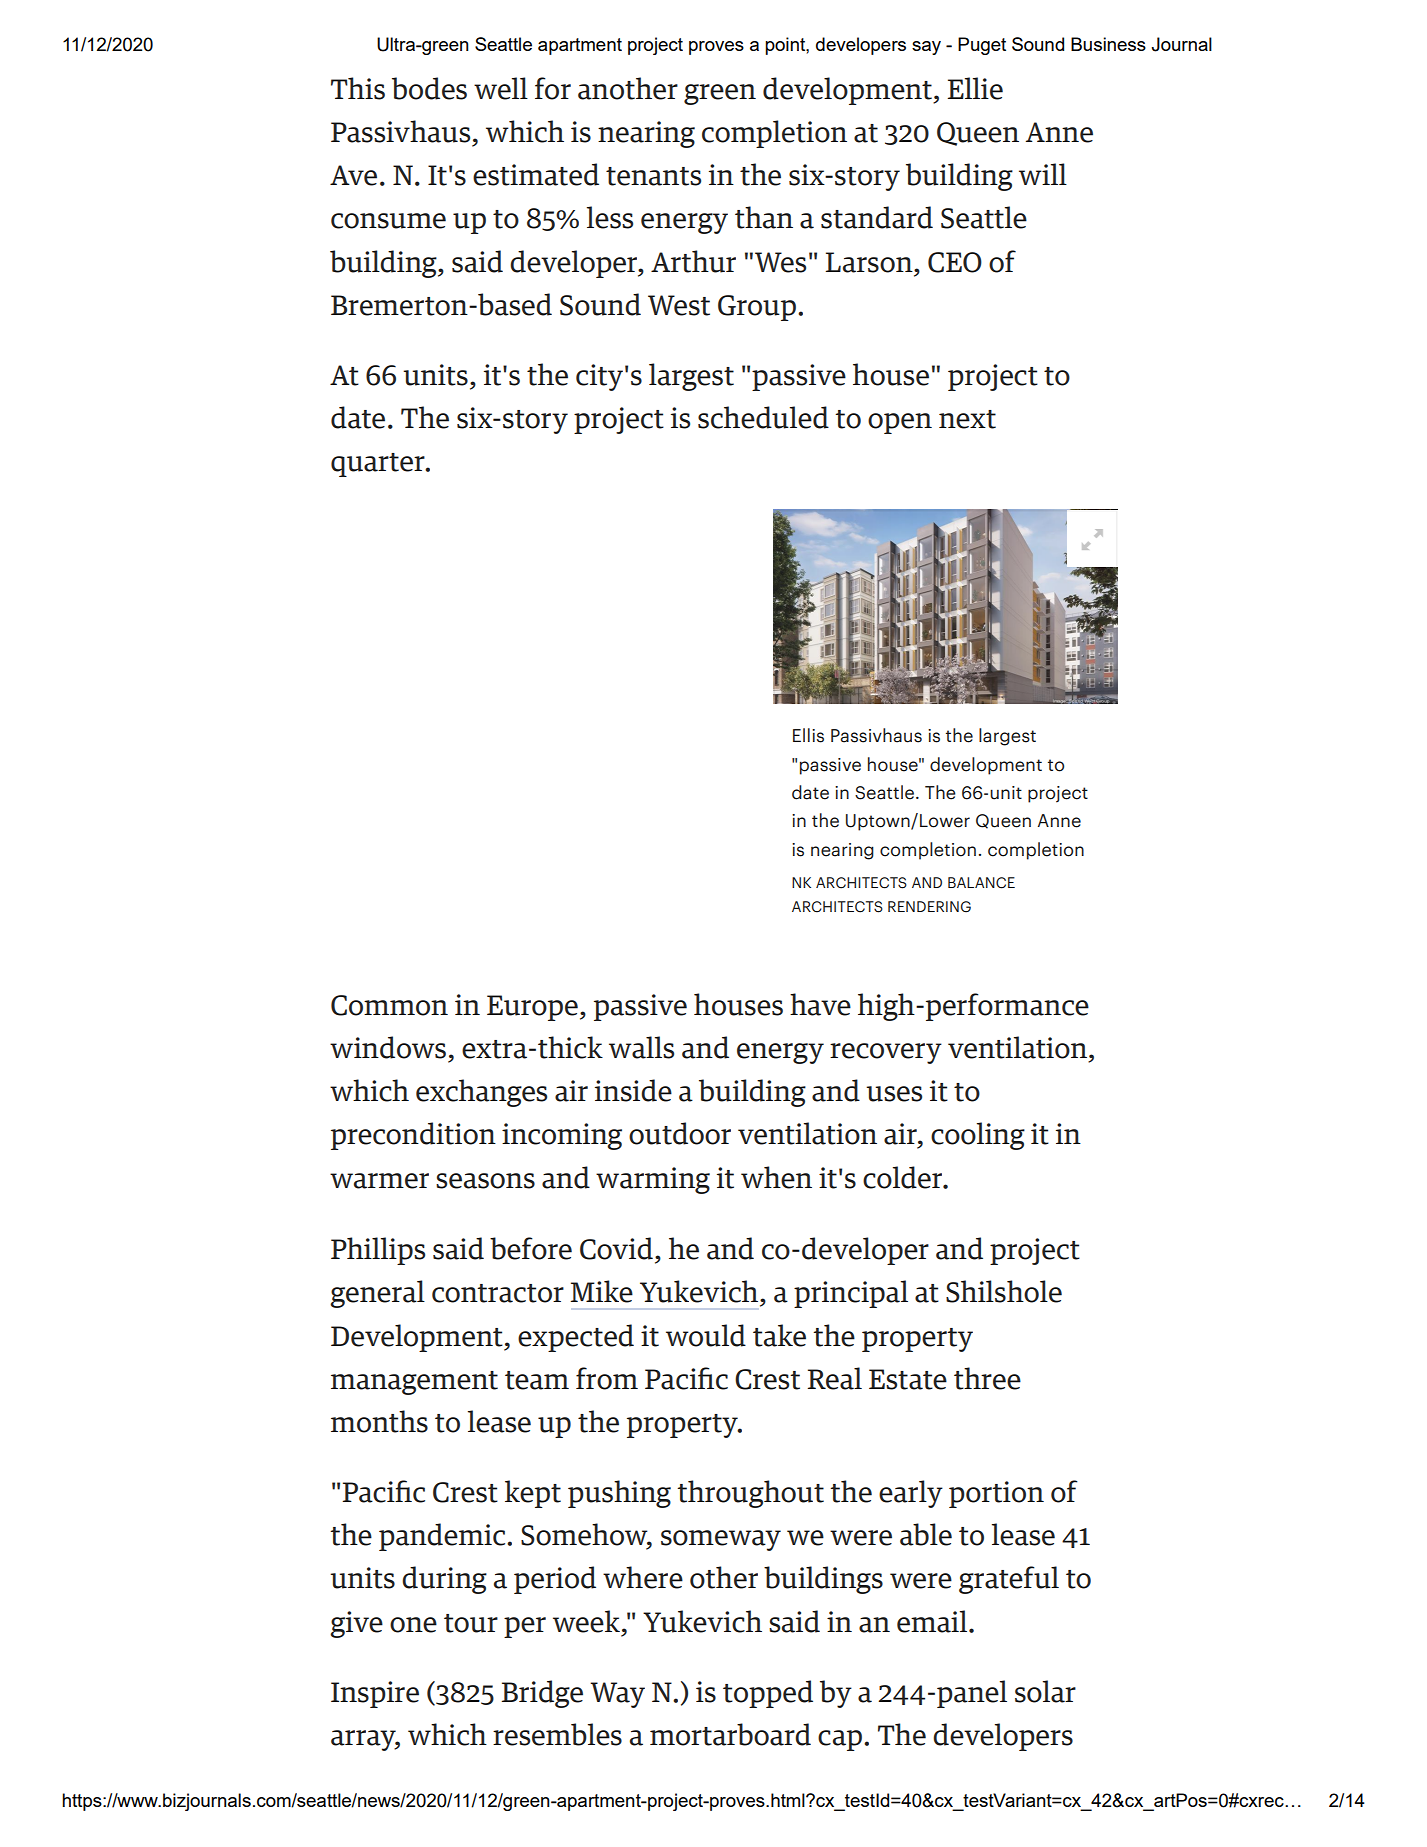 The width and height of the screenshot is (1427, 1847). I want to click on next, so click(967, 419).
